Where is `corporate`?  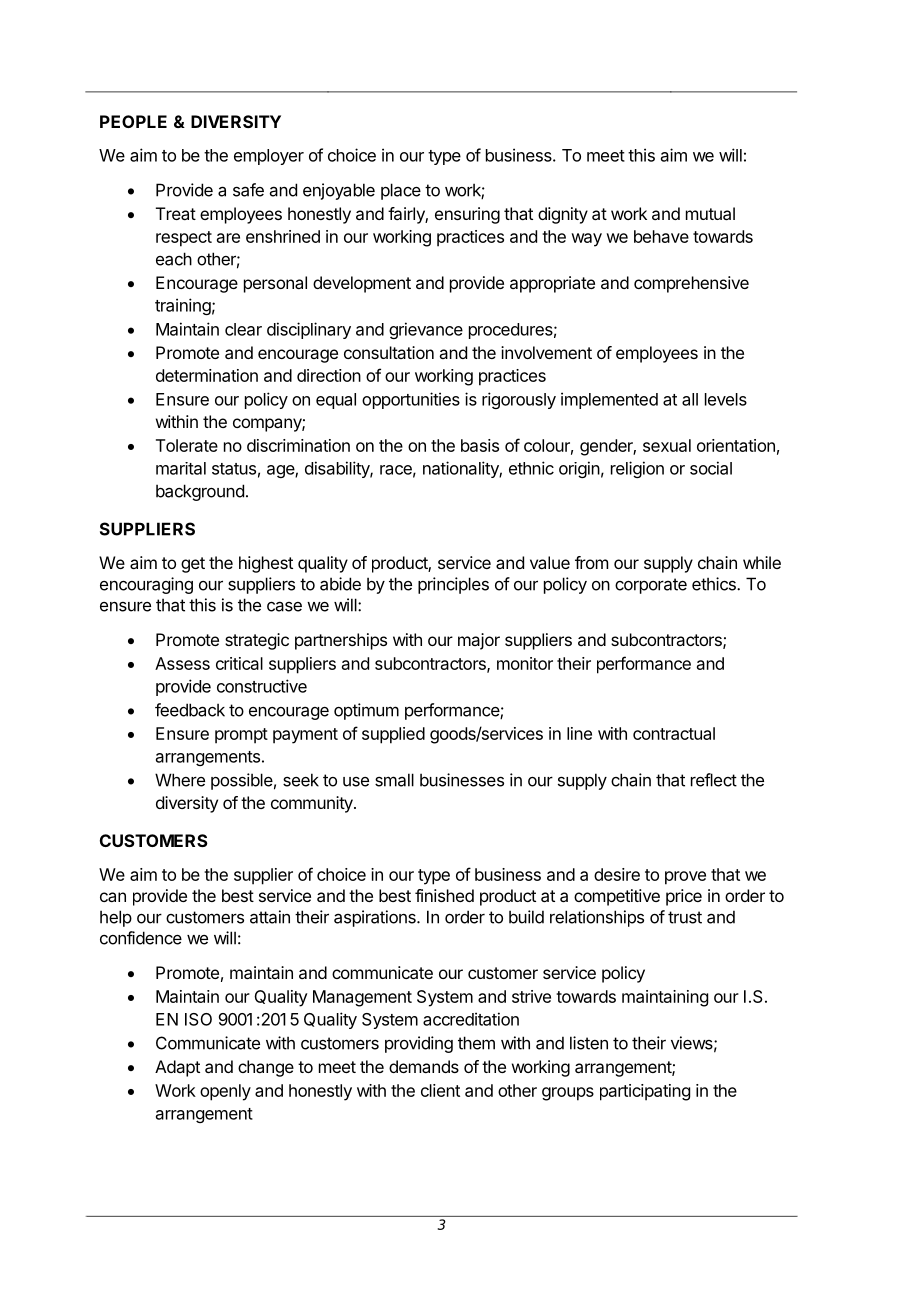 corporate is located at coordinates (651, 586).
